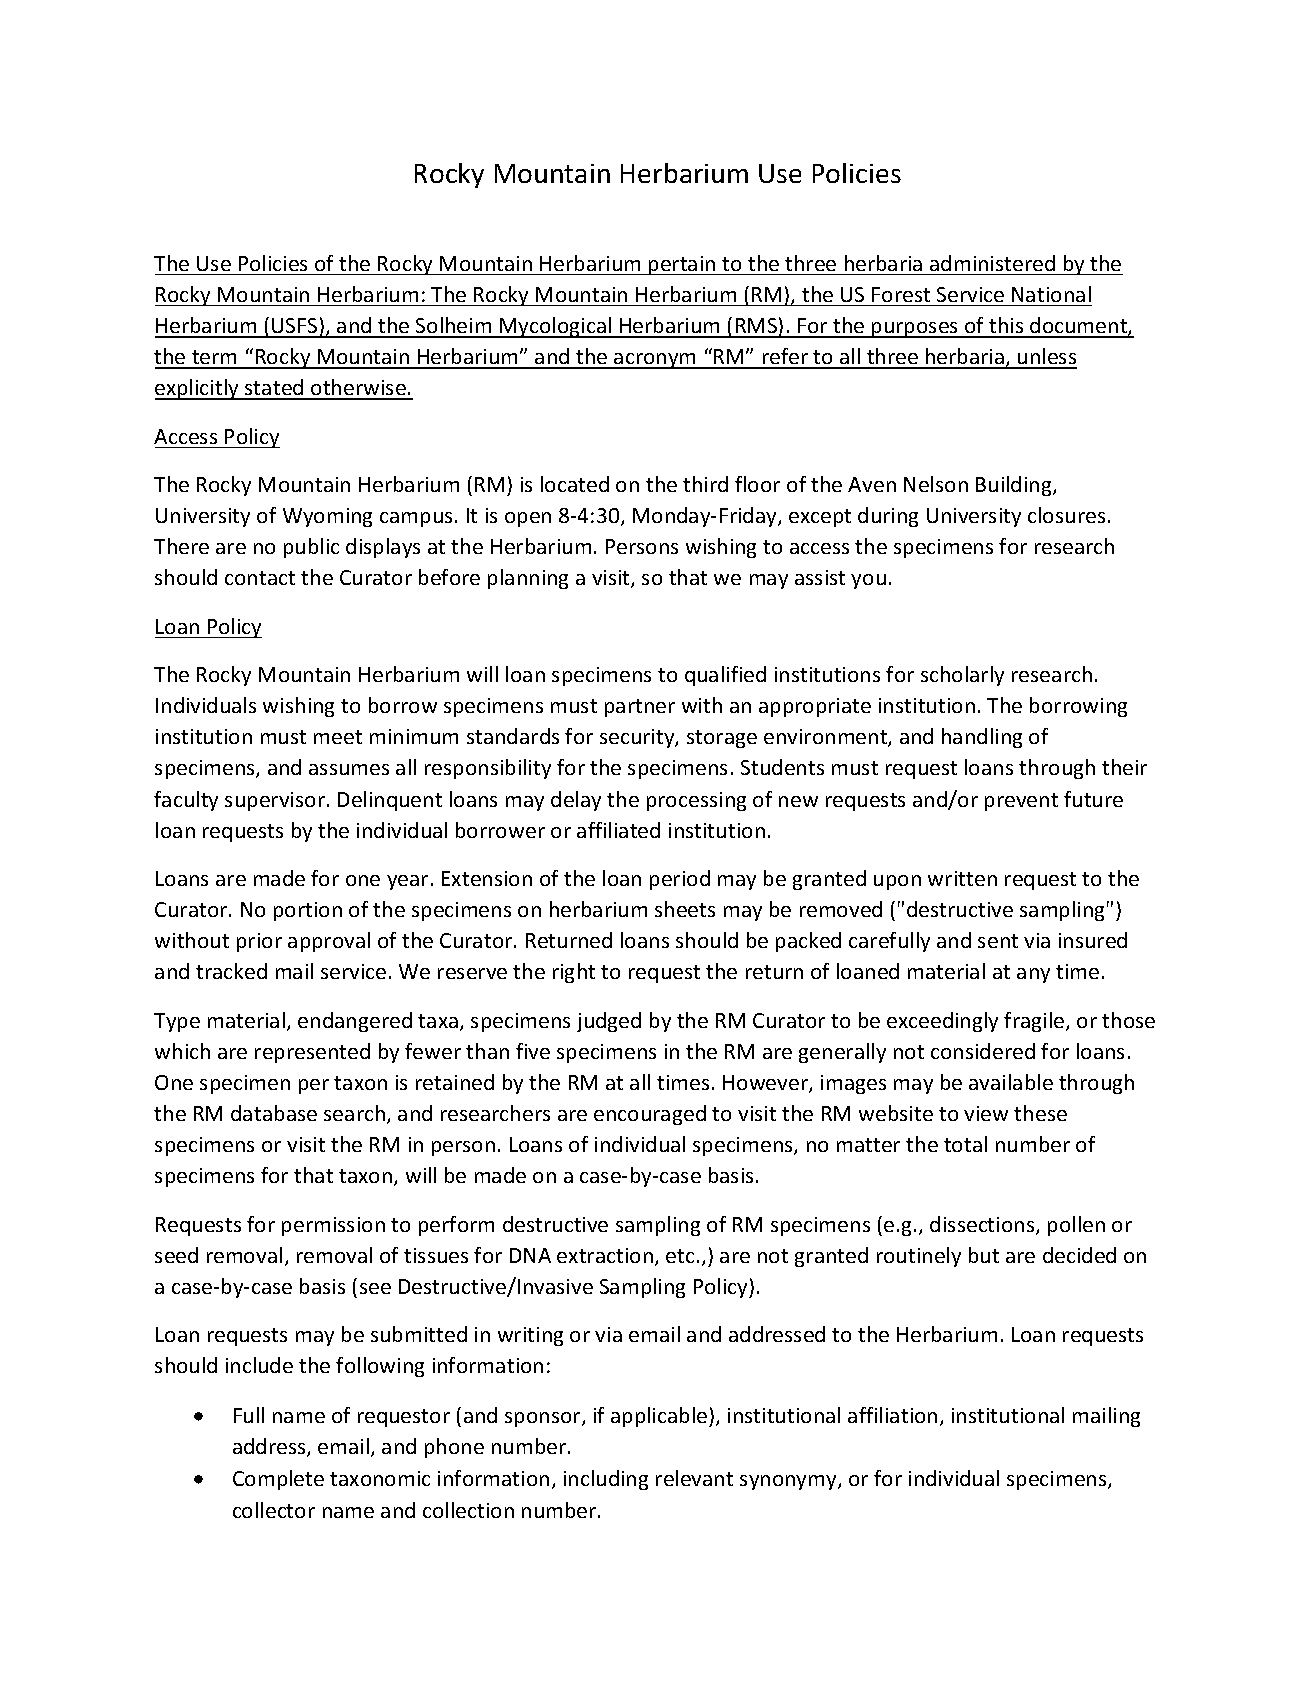  I want to click on meet, so click(338, 737).
